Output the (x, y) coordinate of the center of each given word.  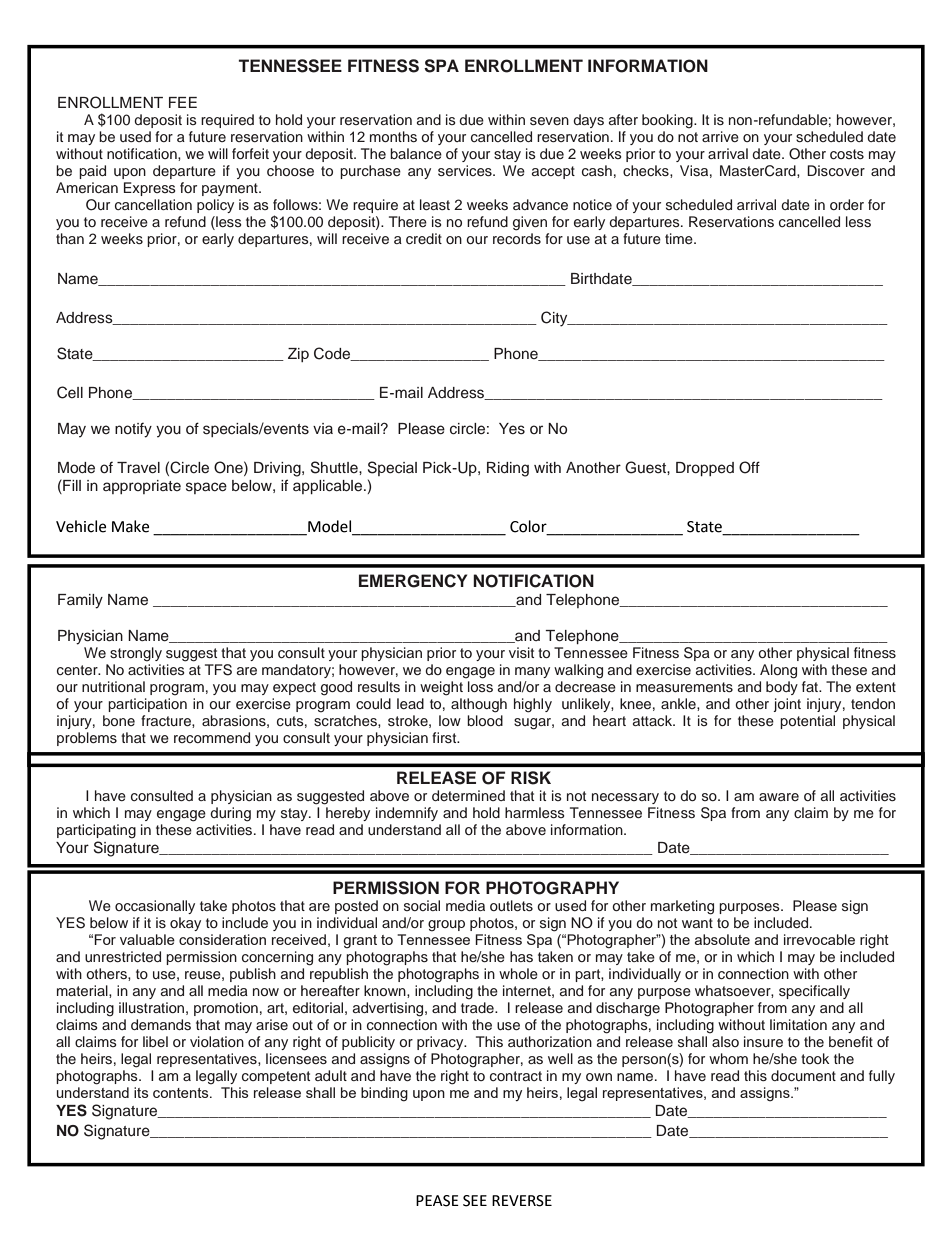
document (803, 1075)
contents (182, 1093)
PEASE (437, 1201)
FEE (183, 102)
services (466, 170)
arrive (720, 136)
